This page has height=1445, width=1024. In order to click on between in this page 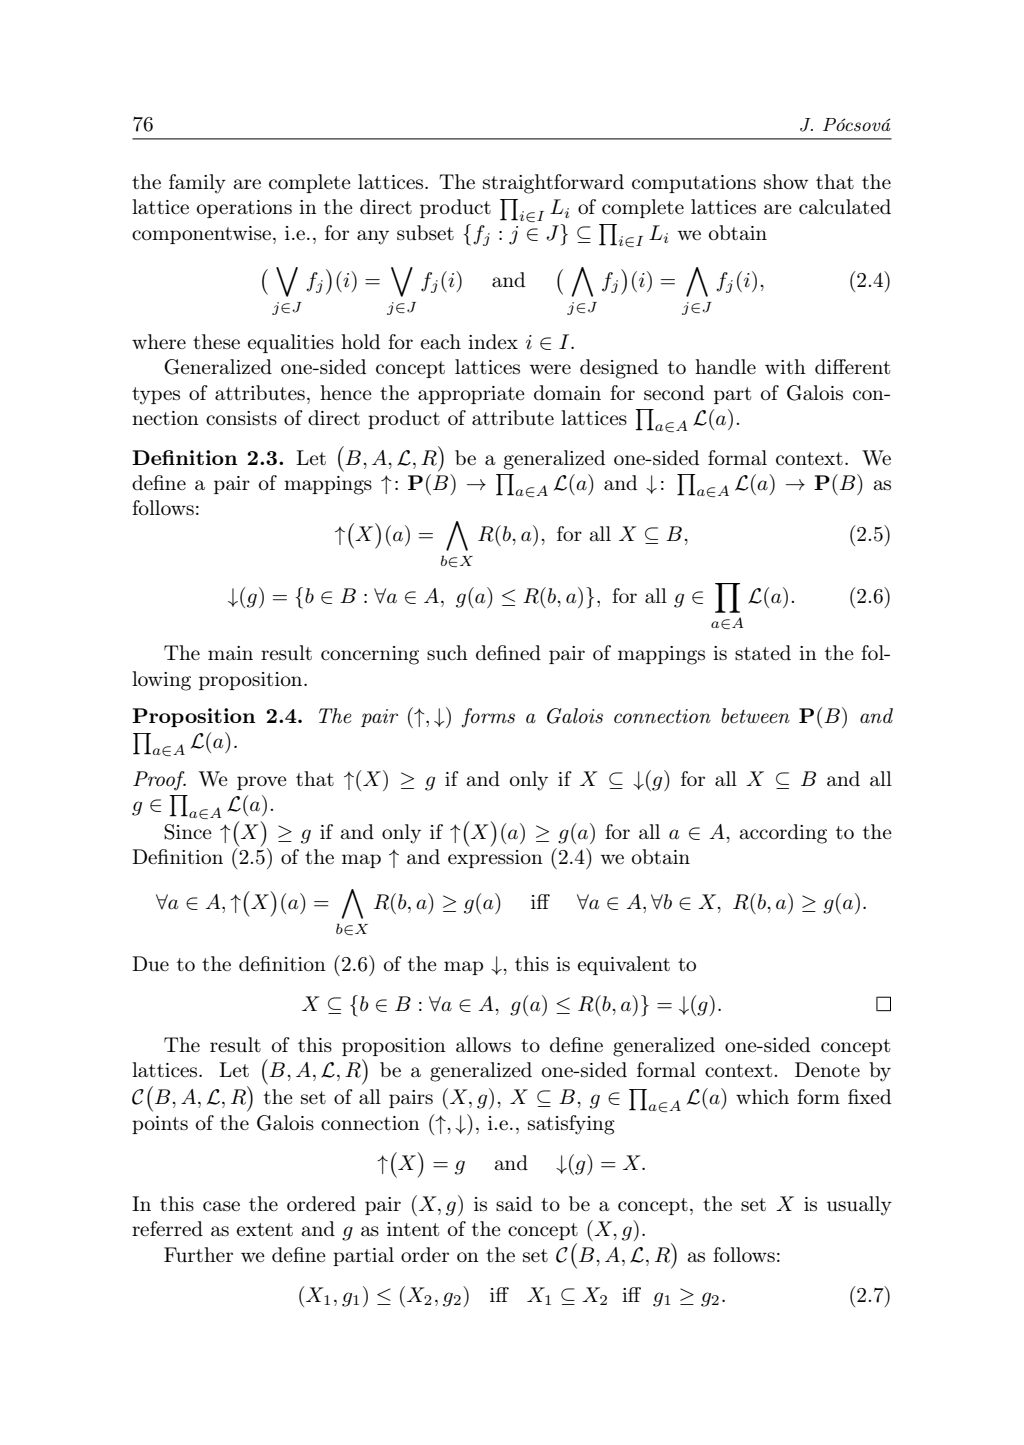, I will do `click(755, 716)`.
